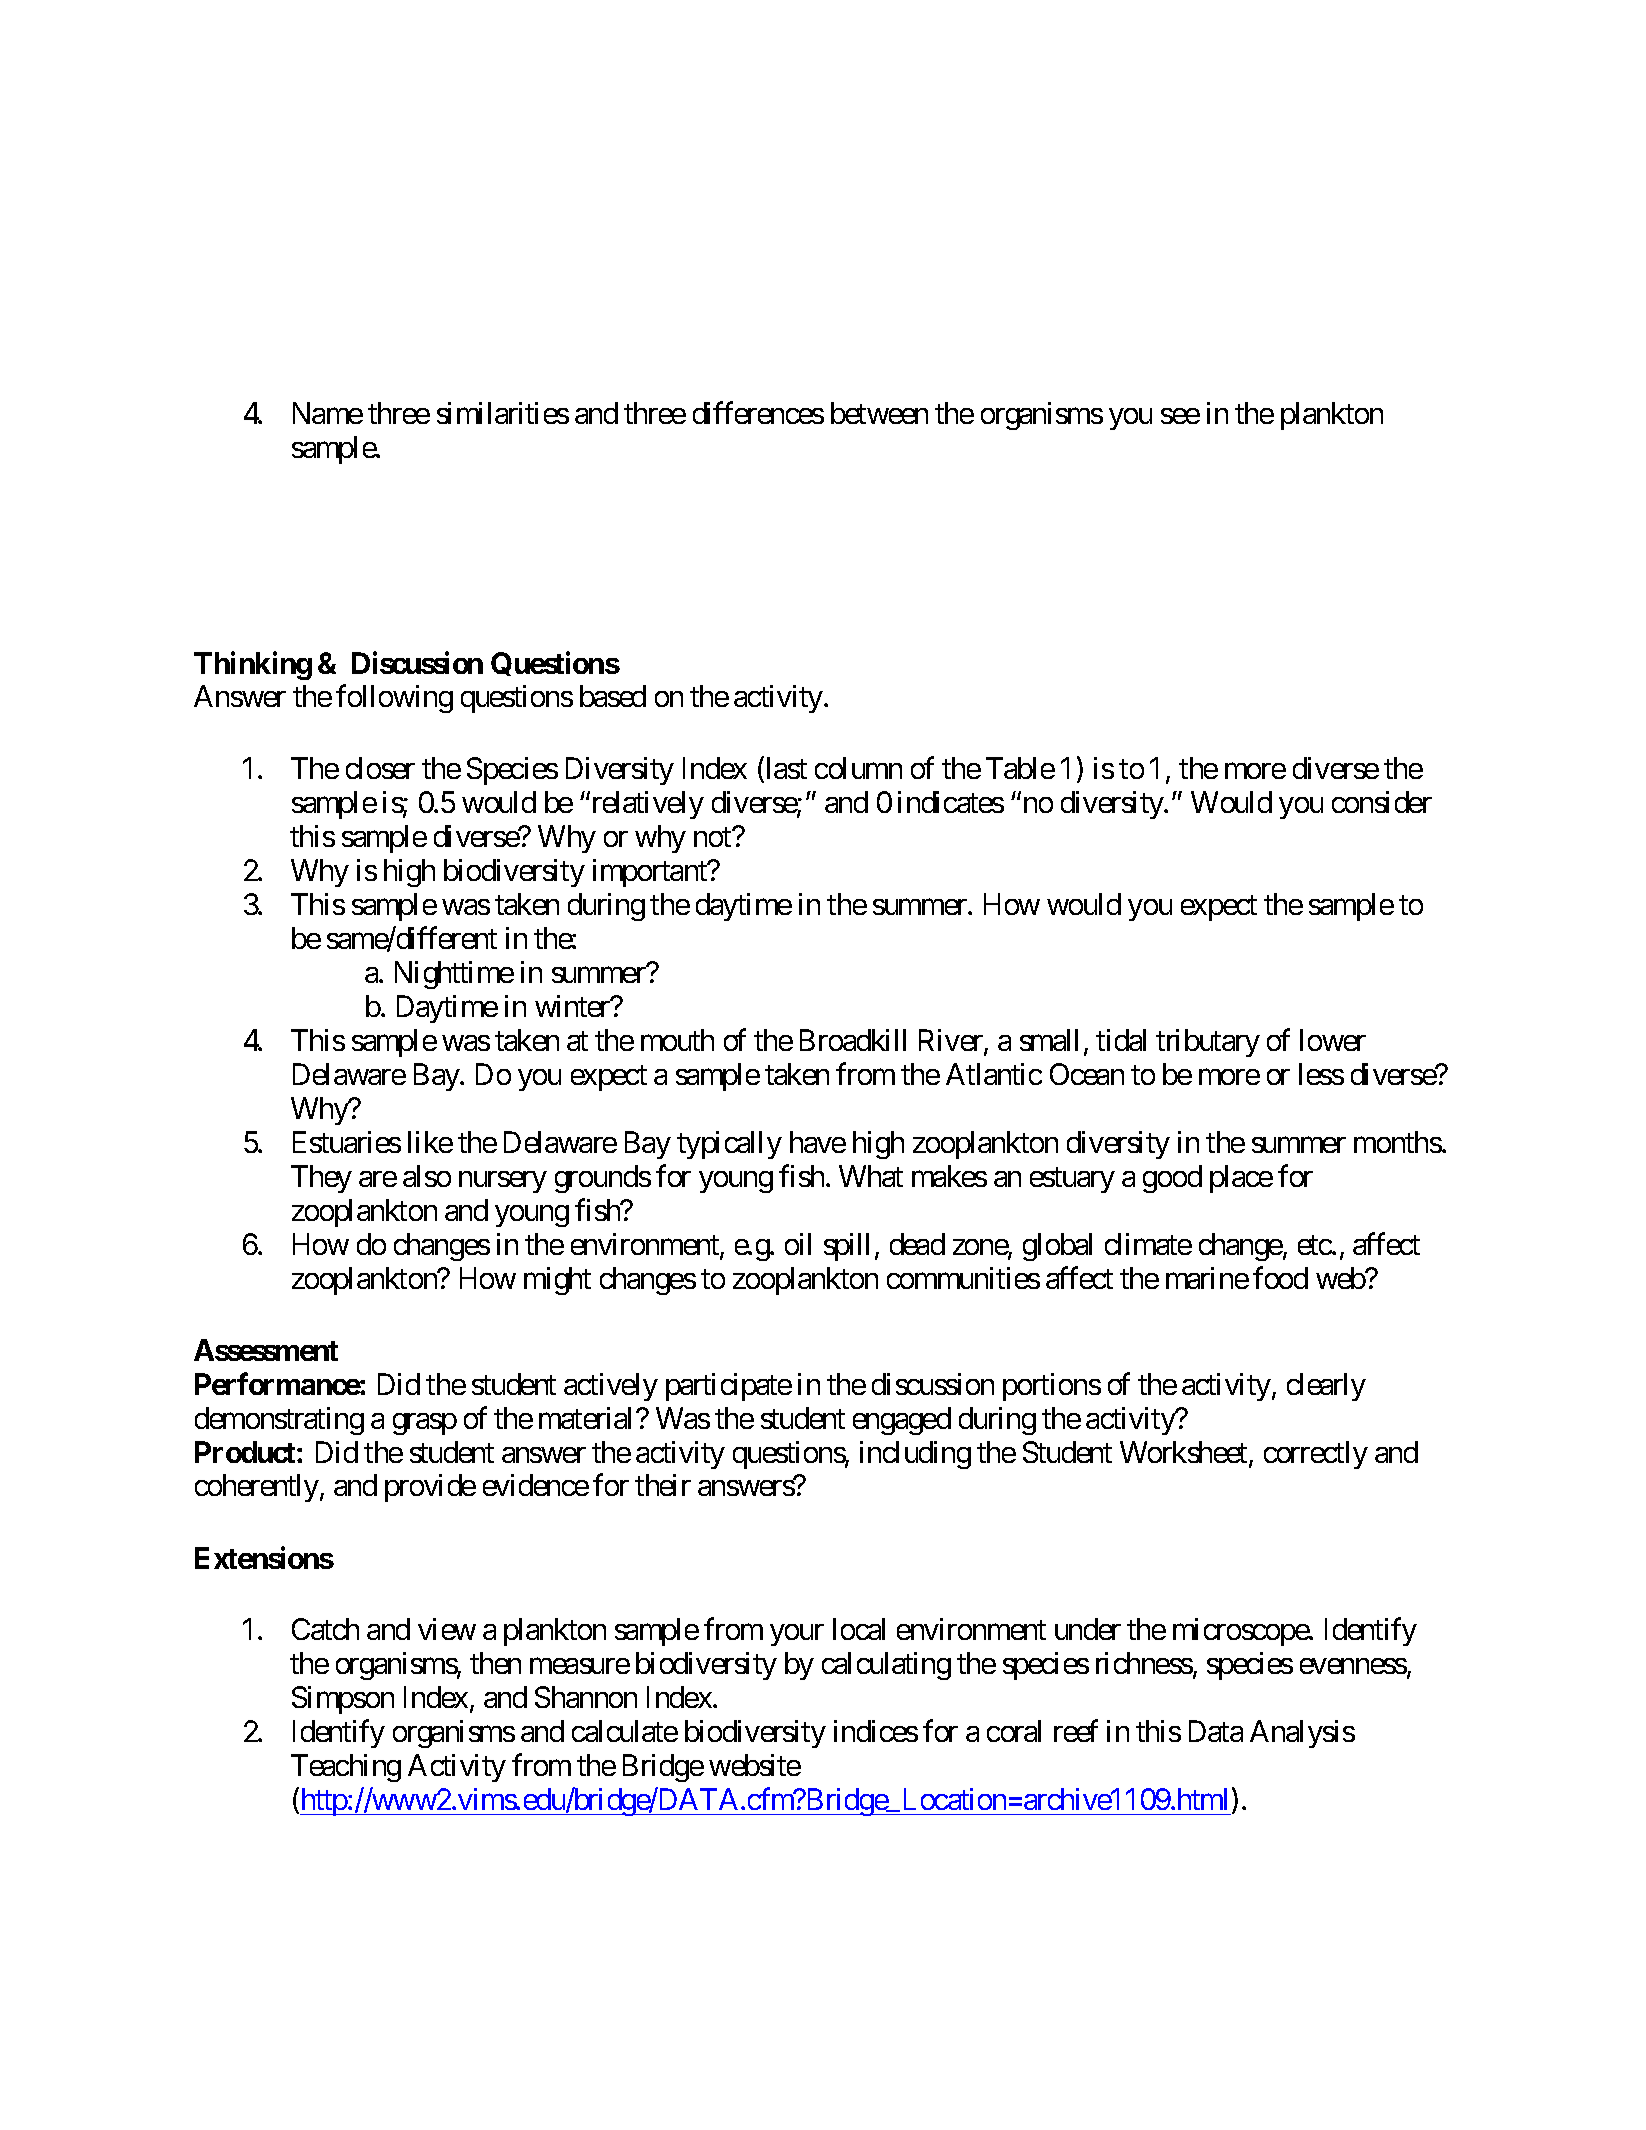 The width and height of the screenshot is (1646, 2130). I want to click on between, so click(879, 413).
